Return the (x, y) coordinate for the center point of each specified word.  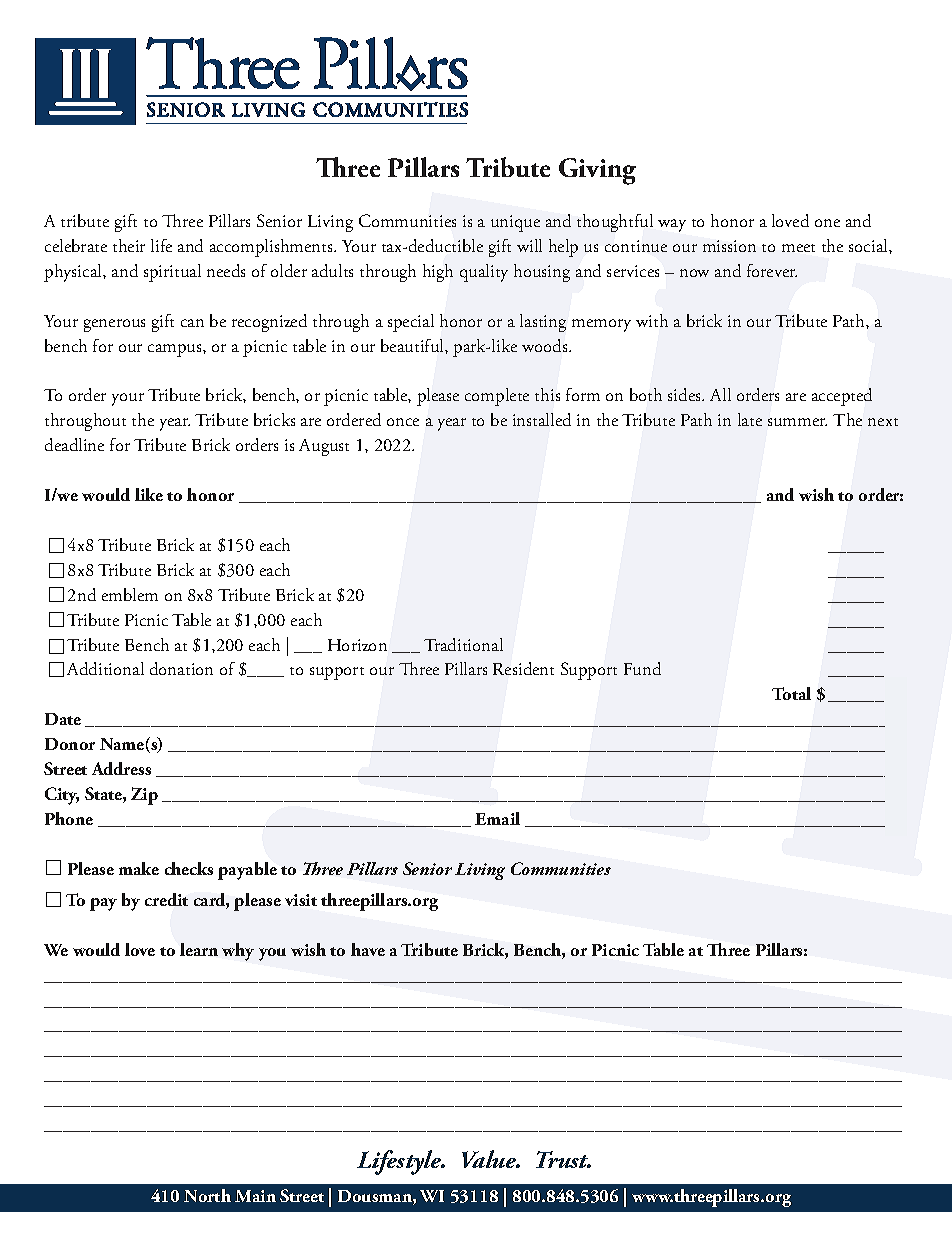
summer (797, 422)
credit (166, 899)
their (129, 245)
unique (515, 223)
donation (181, 668)
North (207, 1195)
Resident (523, 668)
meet (798, 248)
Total (791, 693)
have (368, 949)
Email (497, 818)
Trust (563, 1159)
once (403, 422)
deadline (74, 444)
